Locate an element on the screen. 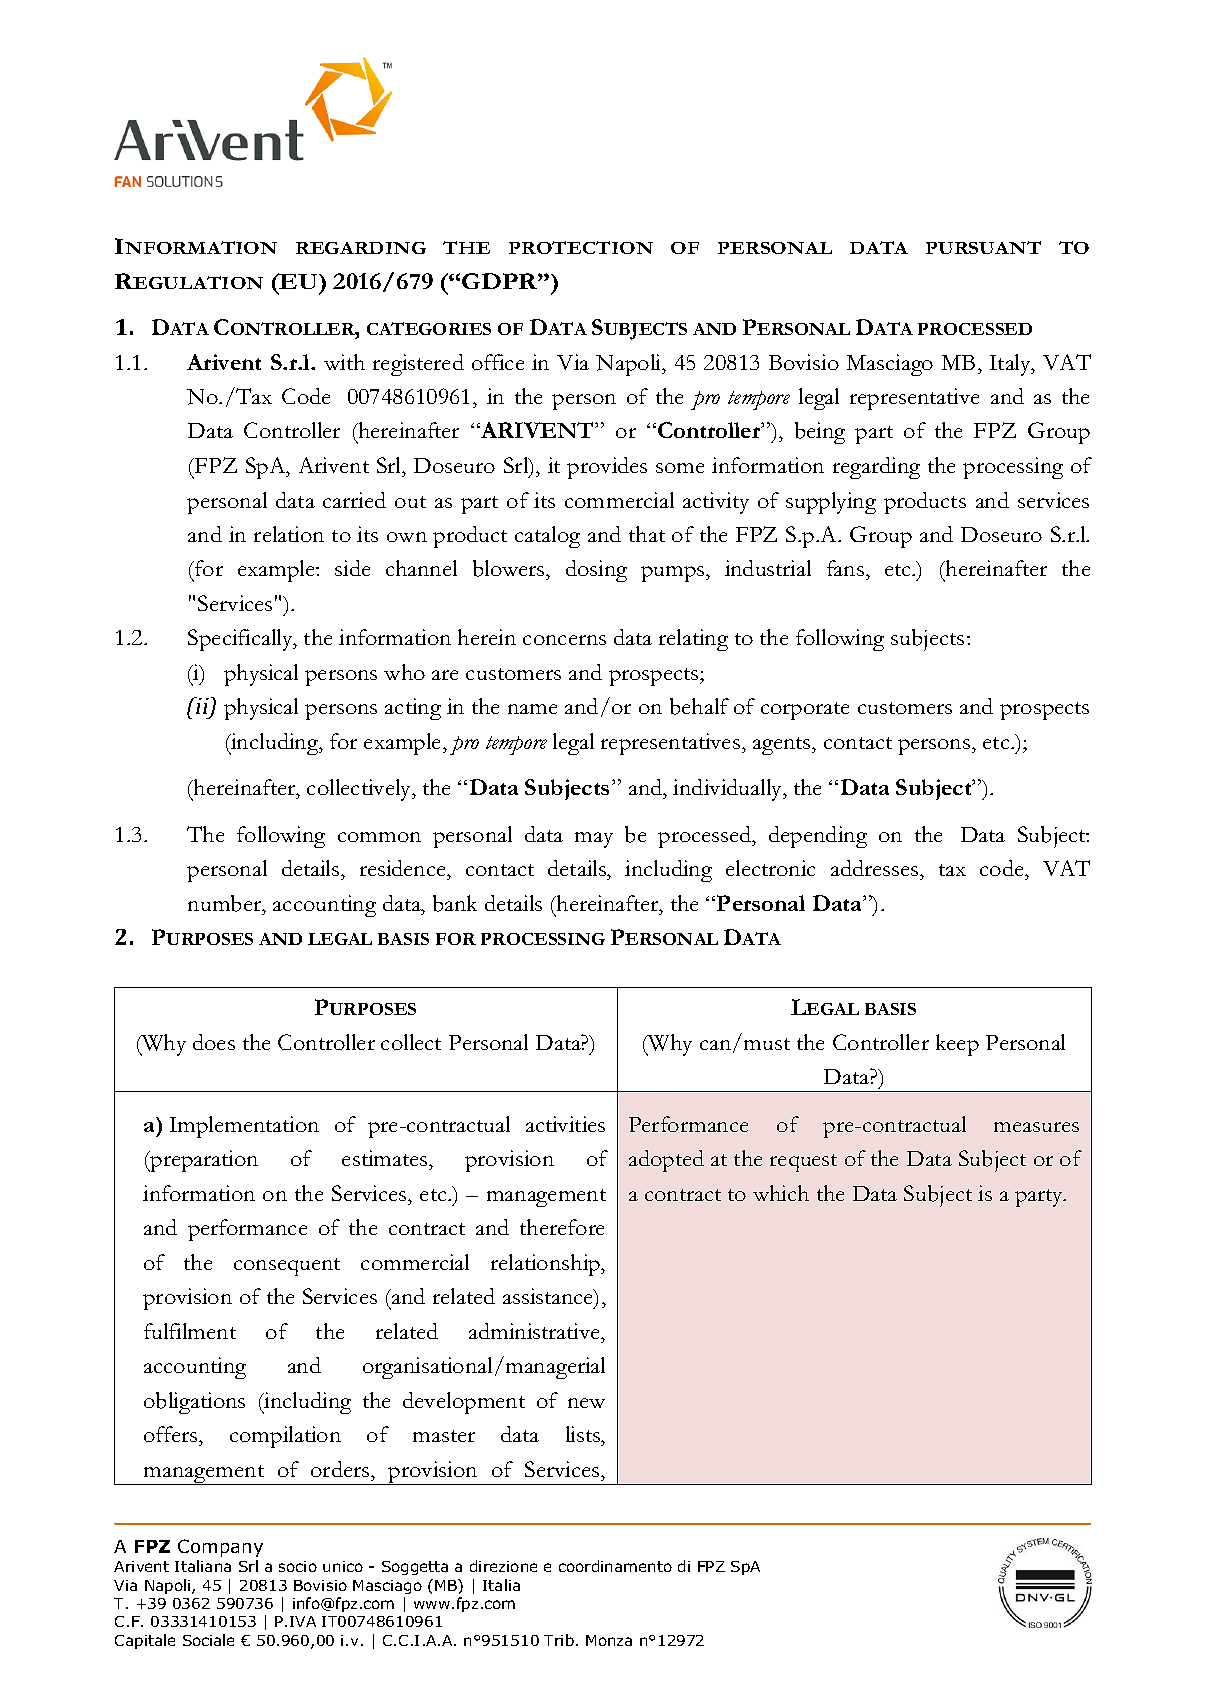  socio is located at coordinates (298, 1566).
